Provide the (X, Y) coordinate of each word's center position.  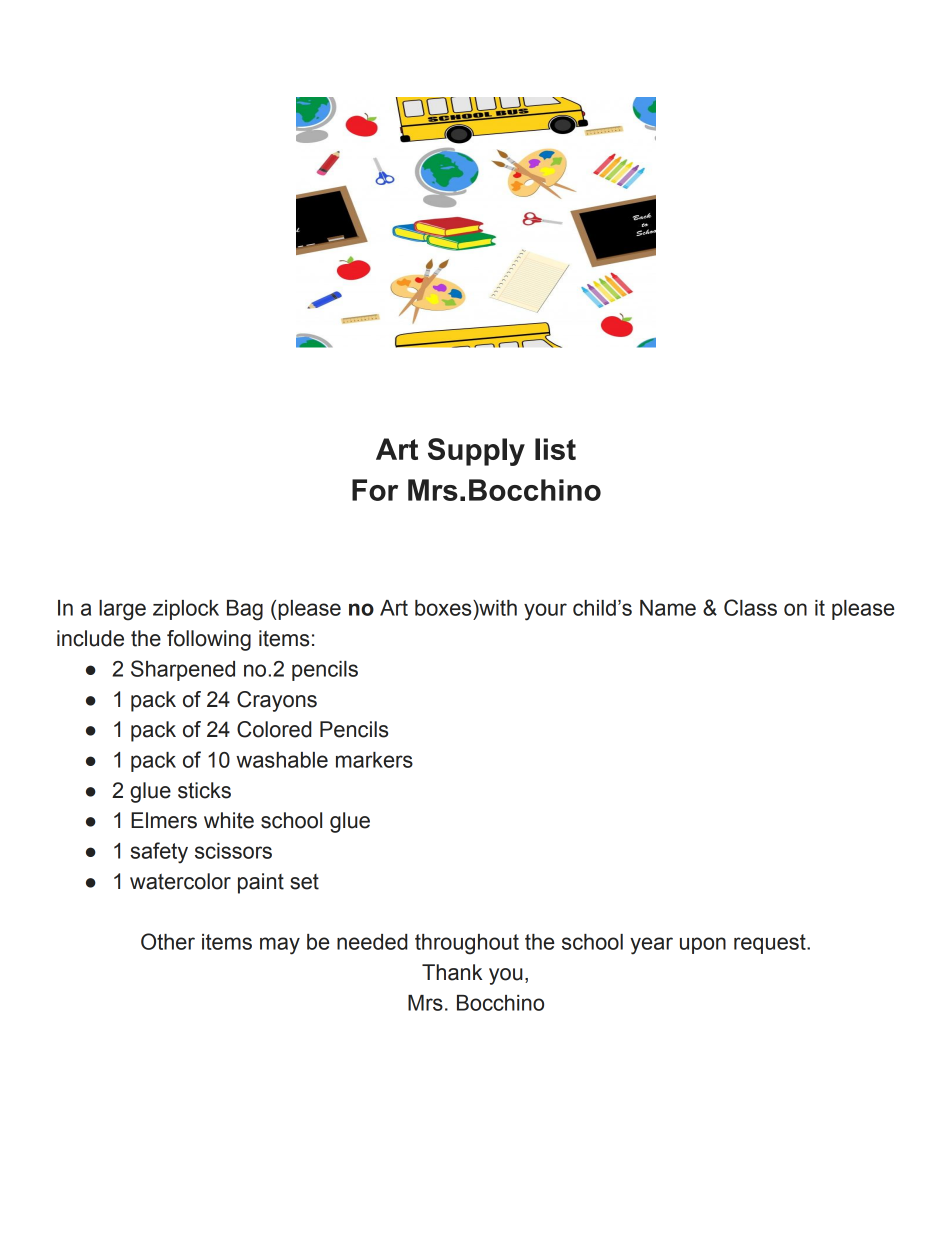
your (545, 612)
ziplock (186, 610)
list (555, 449)
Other (168, 941)
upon (703, 945)
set (304, 882)
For (375, 490)
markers (374, 760)
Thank (452, 972)
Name (668, 608)
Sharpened (183, 670)
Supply (476, 452)
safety (159, 853)
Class (750, 607)
